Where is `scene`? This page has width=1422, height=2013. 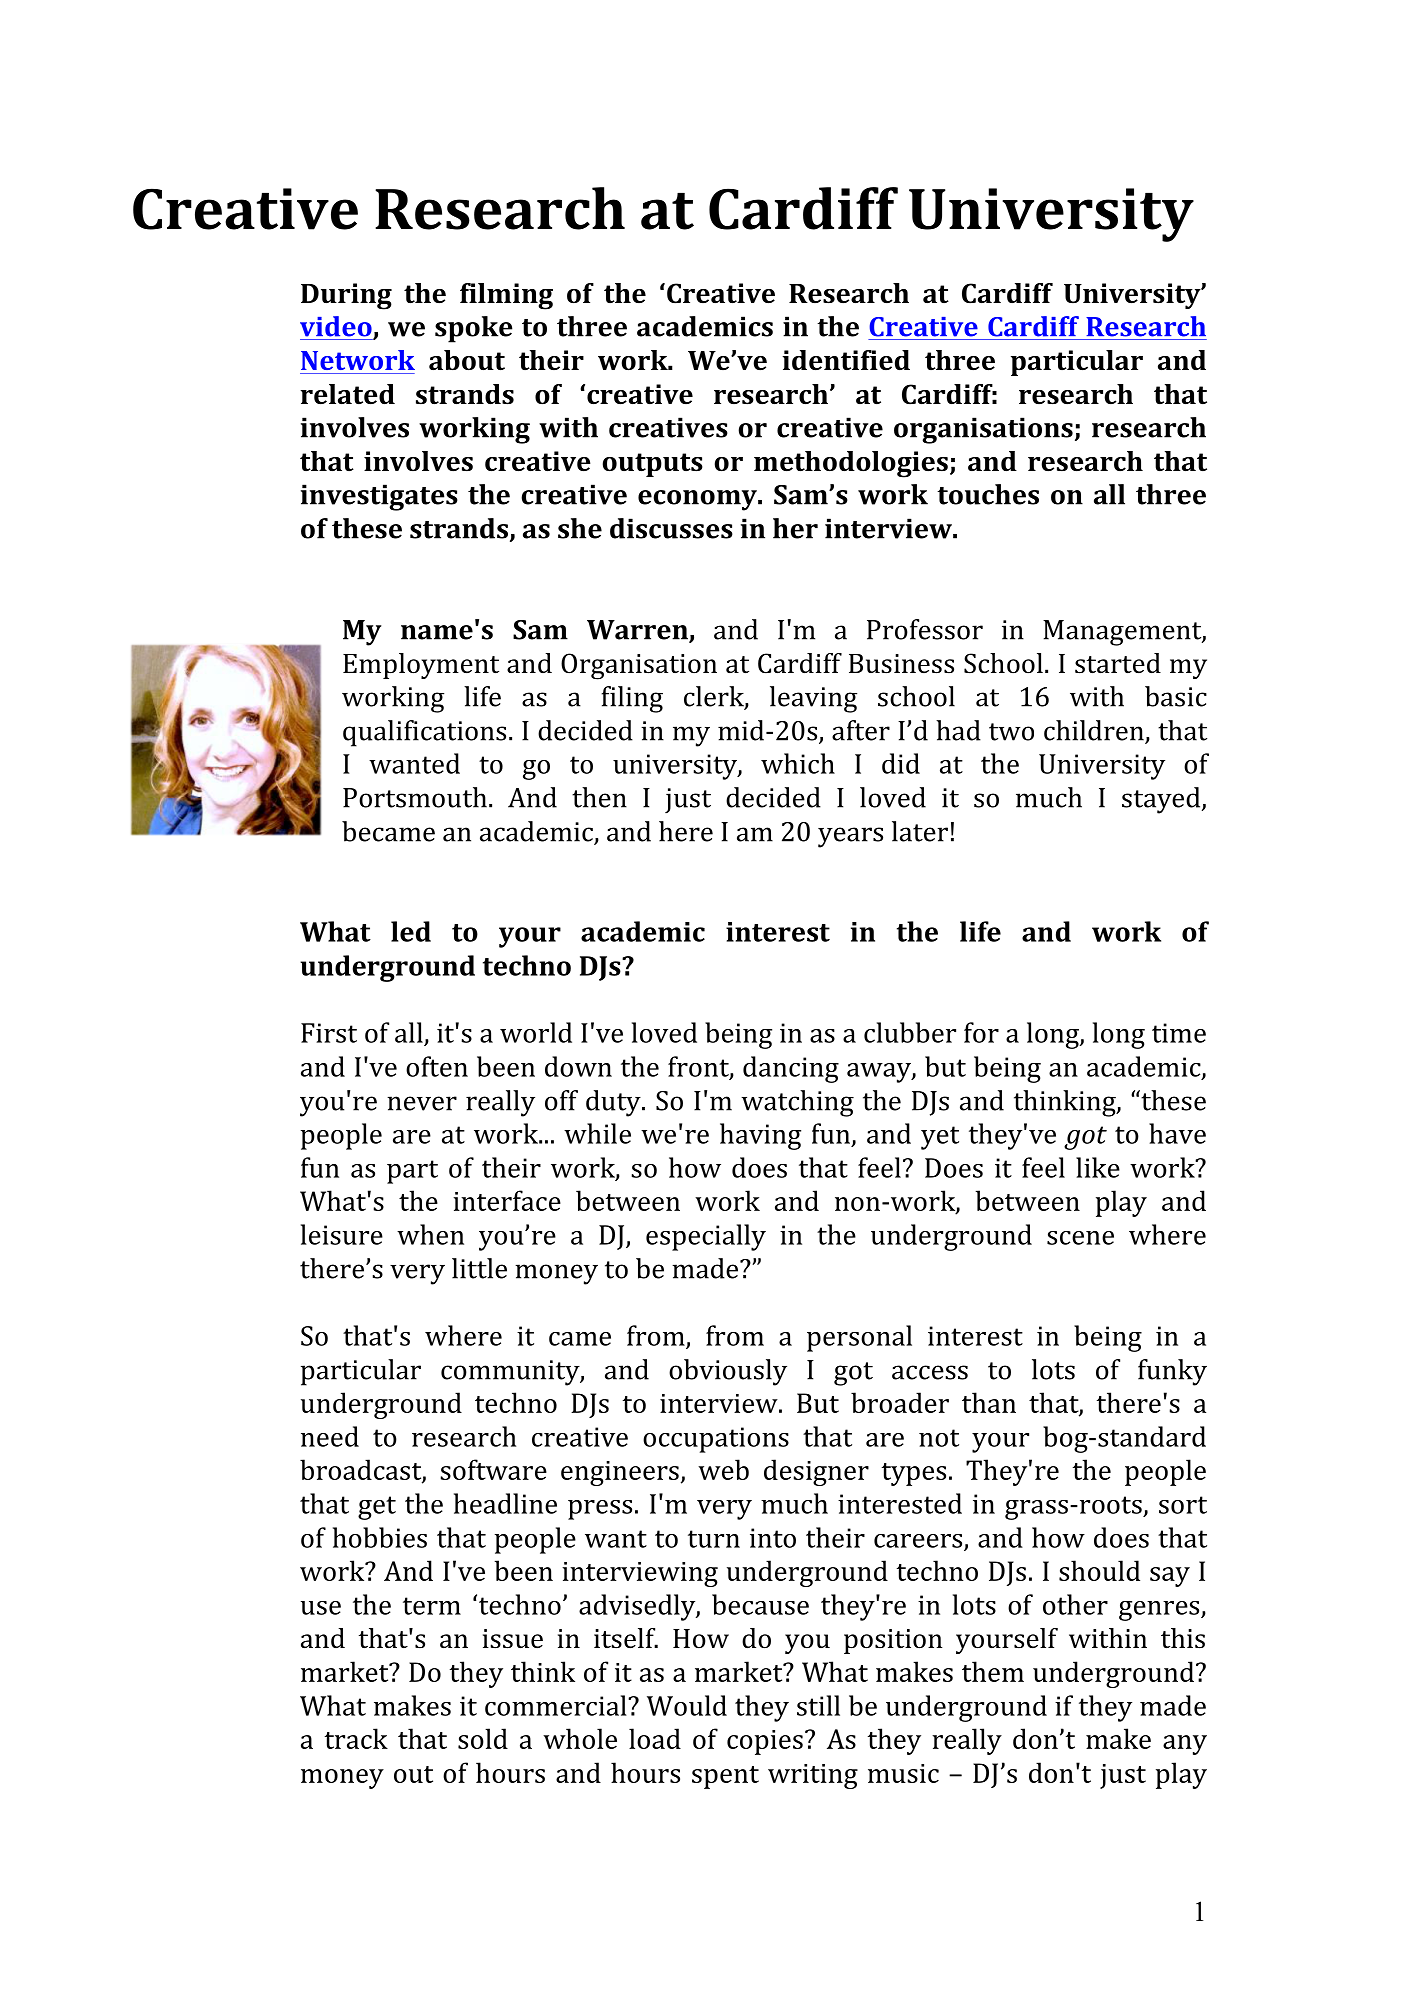 scene is located at coordinates (1080, 1238).
